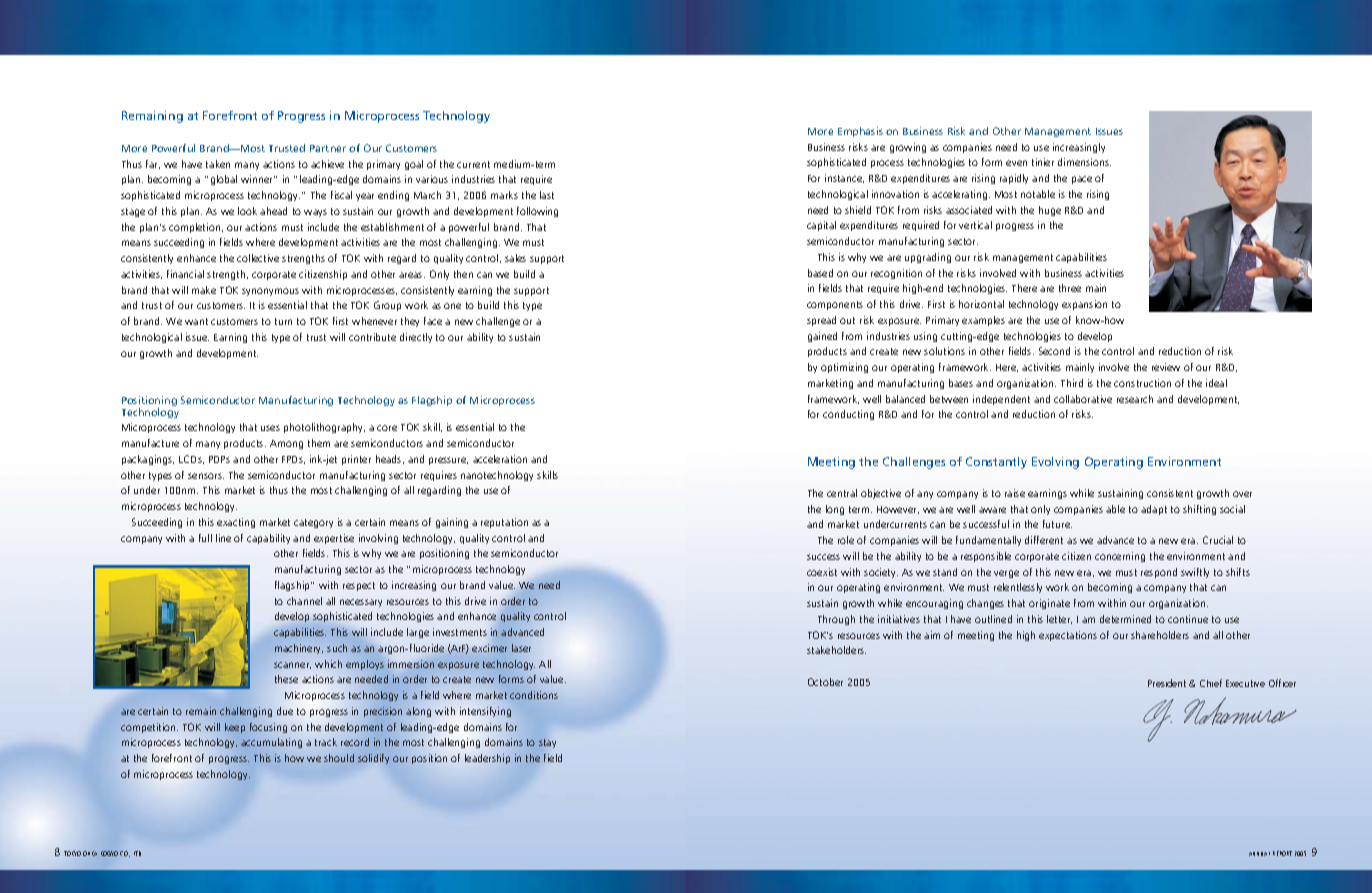 The image size is (1372, 893). I want to click on channel, so click(304, 601).
